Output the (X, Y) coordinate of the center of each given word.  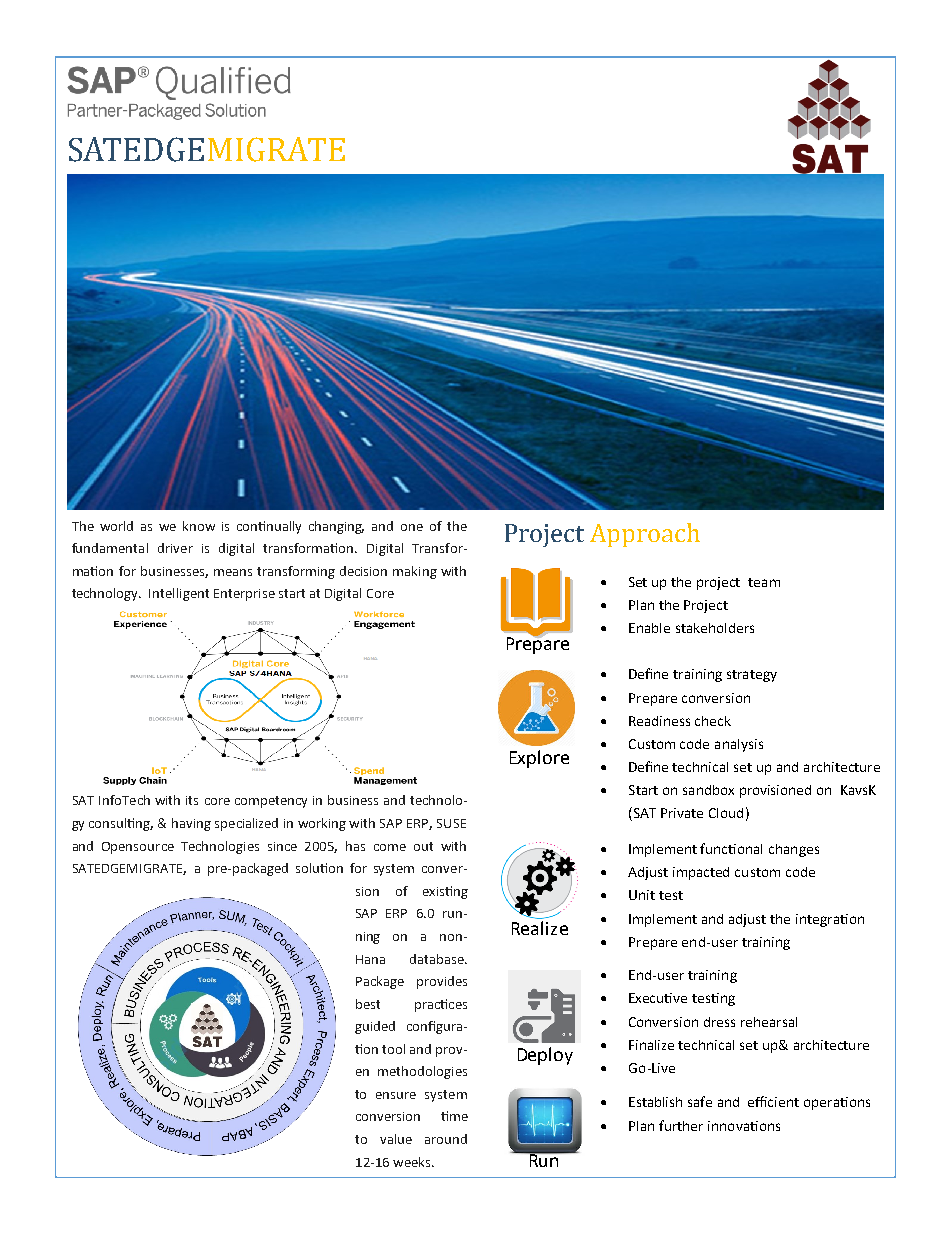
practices (441, 1005)
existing (445, 892)
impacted (701, 873)
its (192, 800)
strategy (752, 676)
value (396, 1139)
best (368, 1004)
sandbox (708, 790)
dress (719, 1022)
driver (175, 548)
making (415, 572)
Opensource (138, 848)
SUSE (451, 823)
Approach (645, 535)
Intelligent (179, 594)
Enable (649, 628)
